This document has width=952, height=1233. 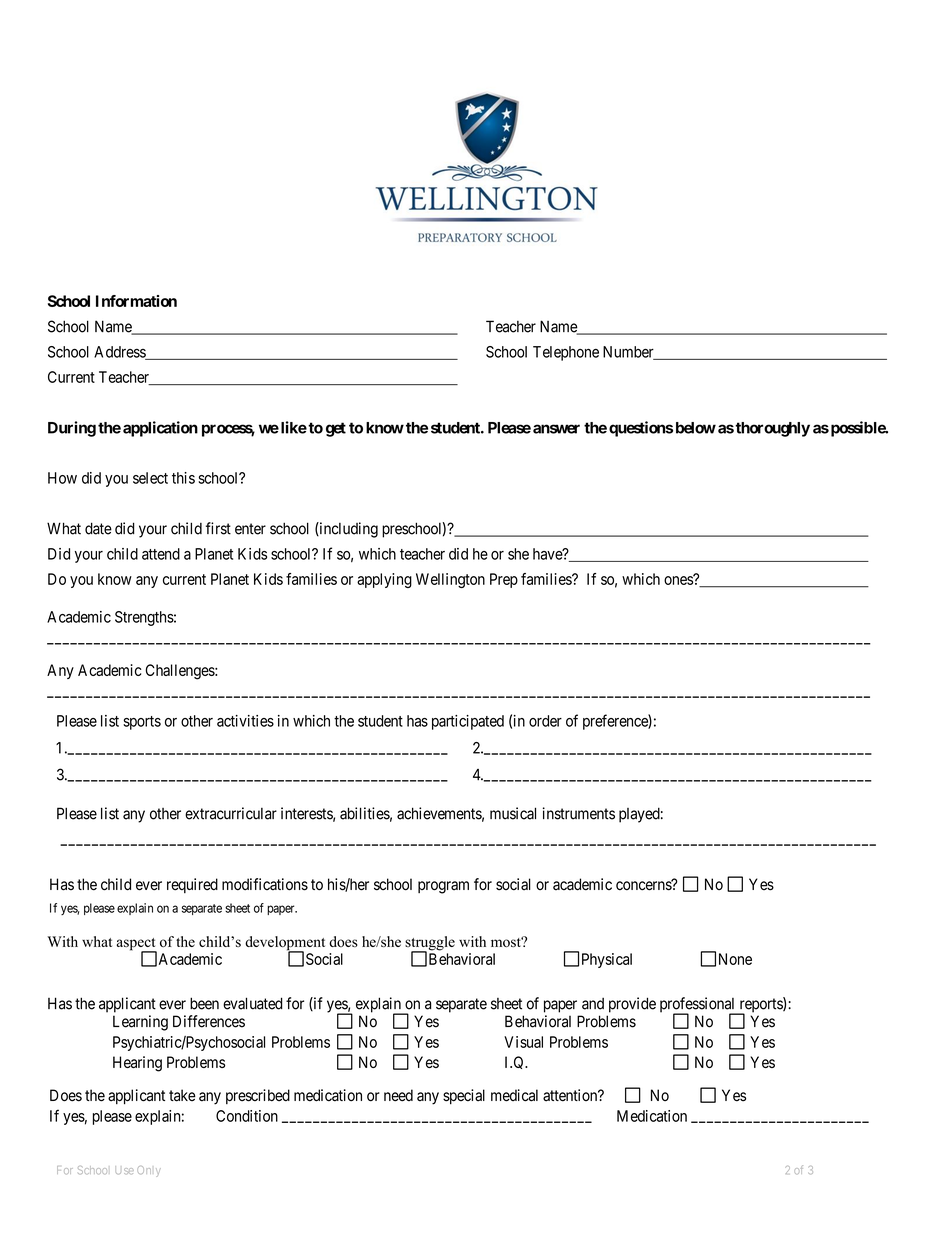 I want to click on musical, so click(x=513, y=813).
